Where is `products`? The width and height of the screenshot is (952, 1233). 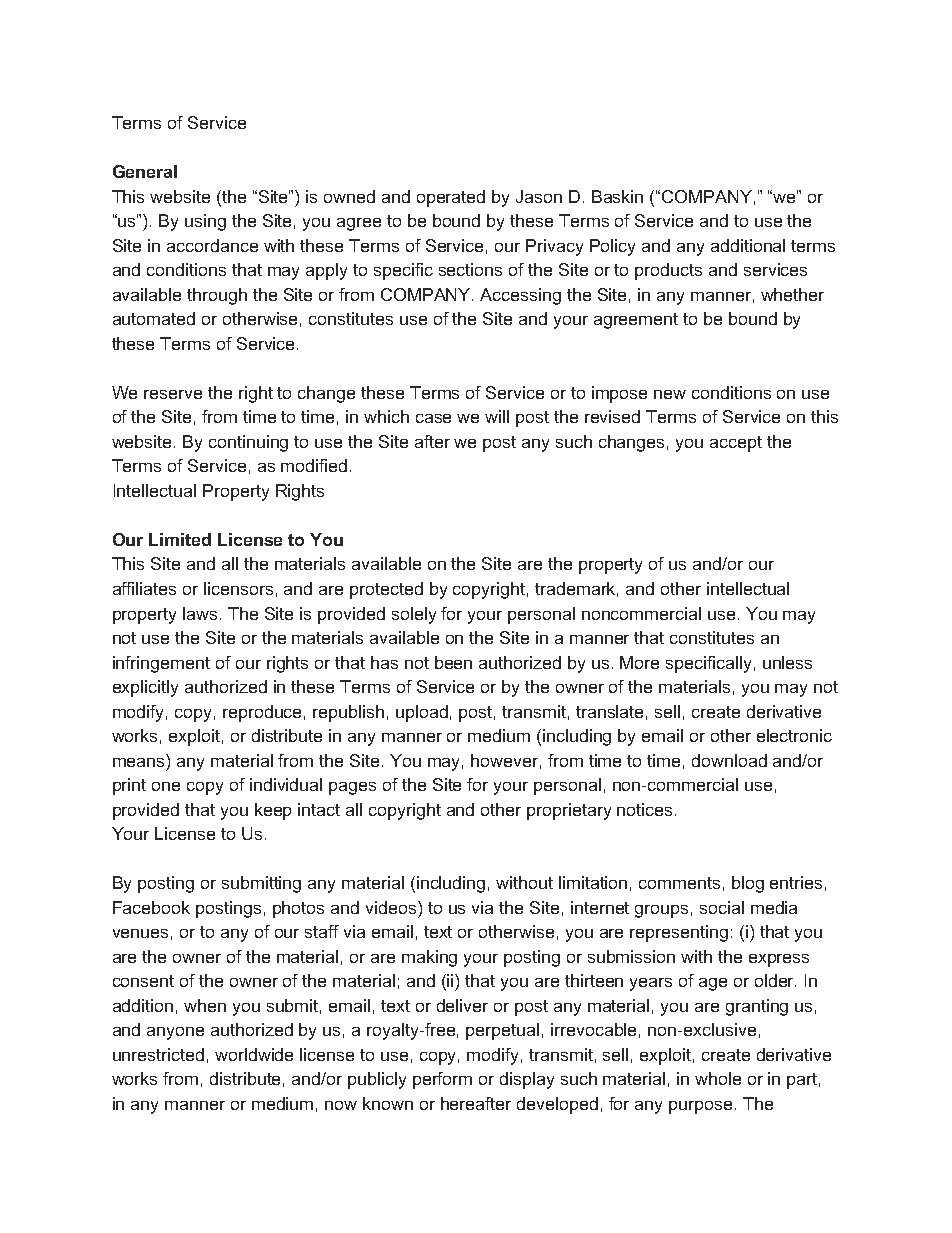 products is located at coordinates (668, 271).
